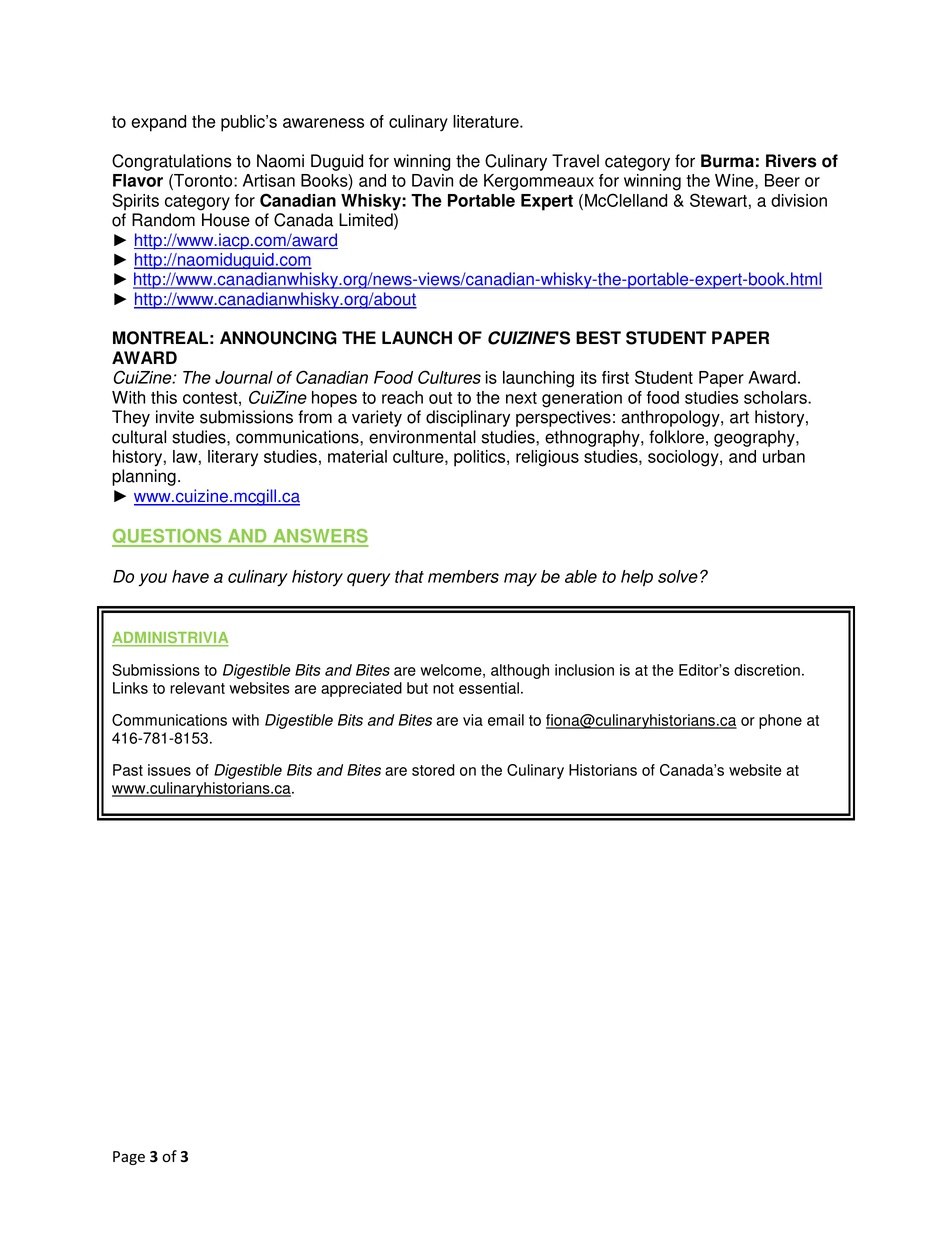  Describe the element at coordinates (776, 397) in the image. I see `scholars` at that location.
